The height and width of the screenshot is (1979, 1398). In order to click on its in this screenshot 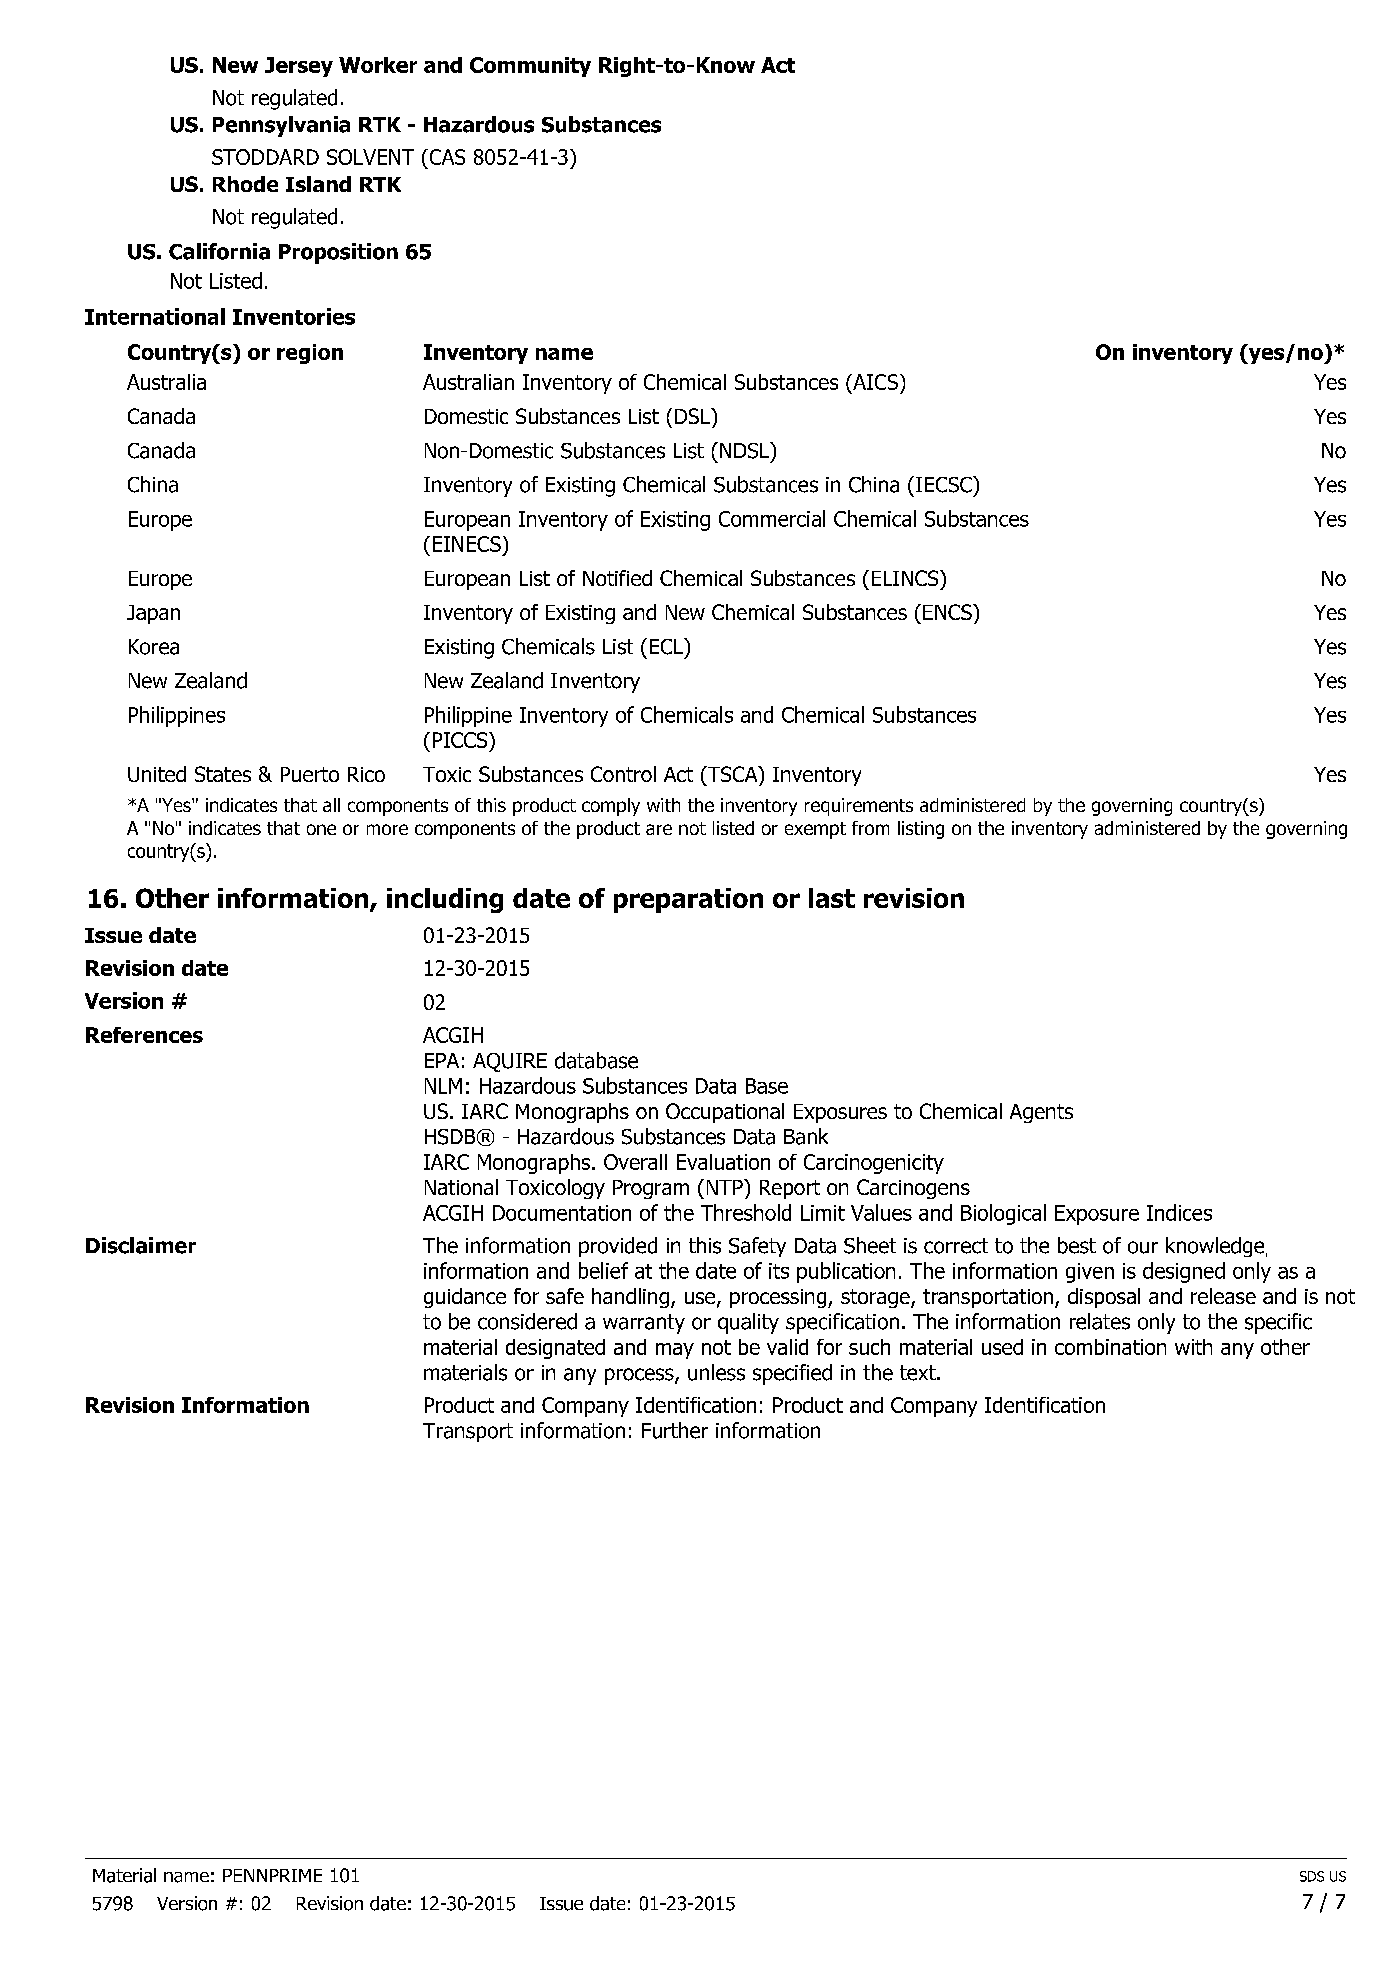, I will do `click(779, 1271)`.
